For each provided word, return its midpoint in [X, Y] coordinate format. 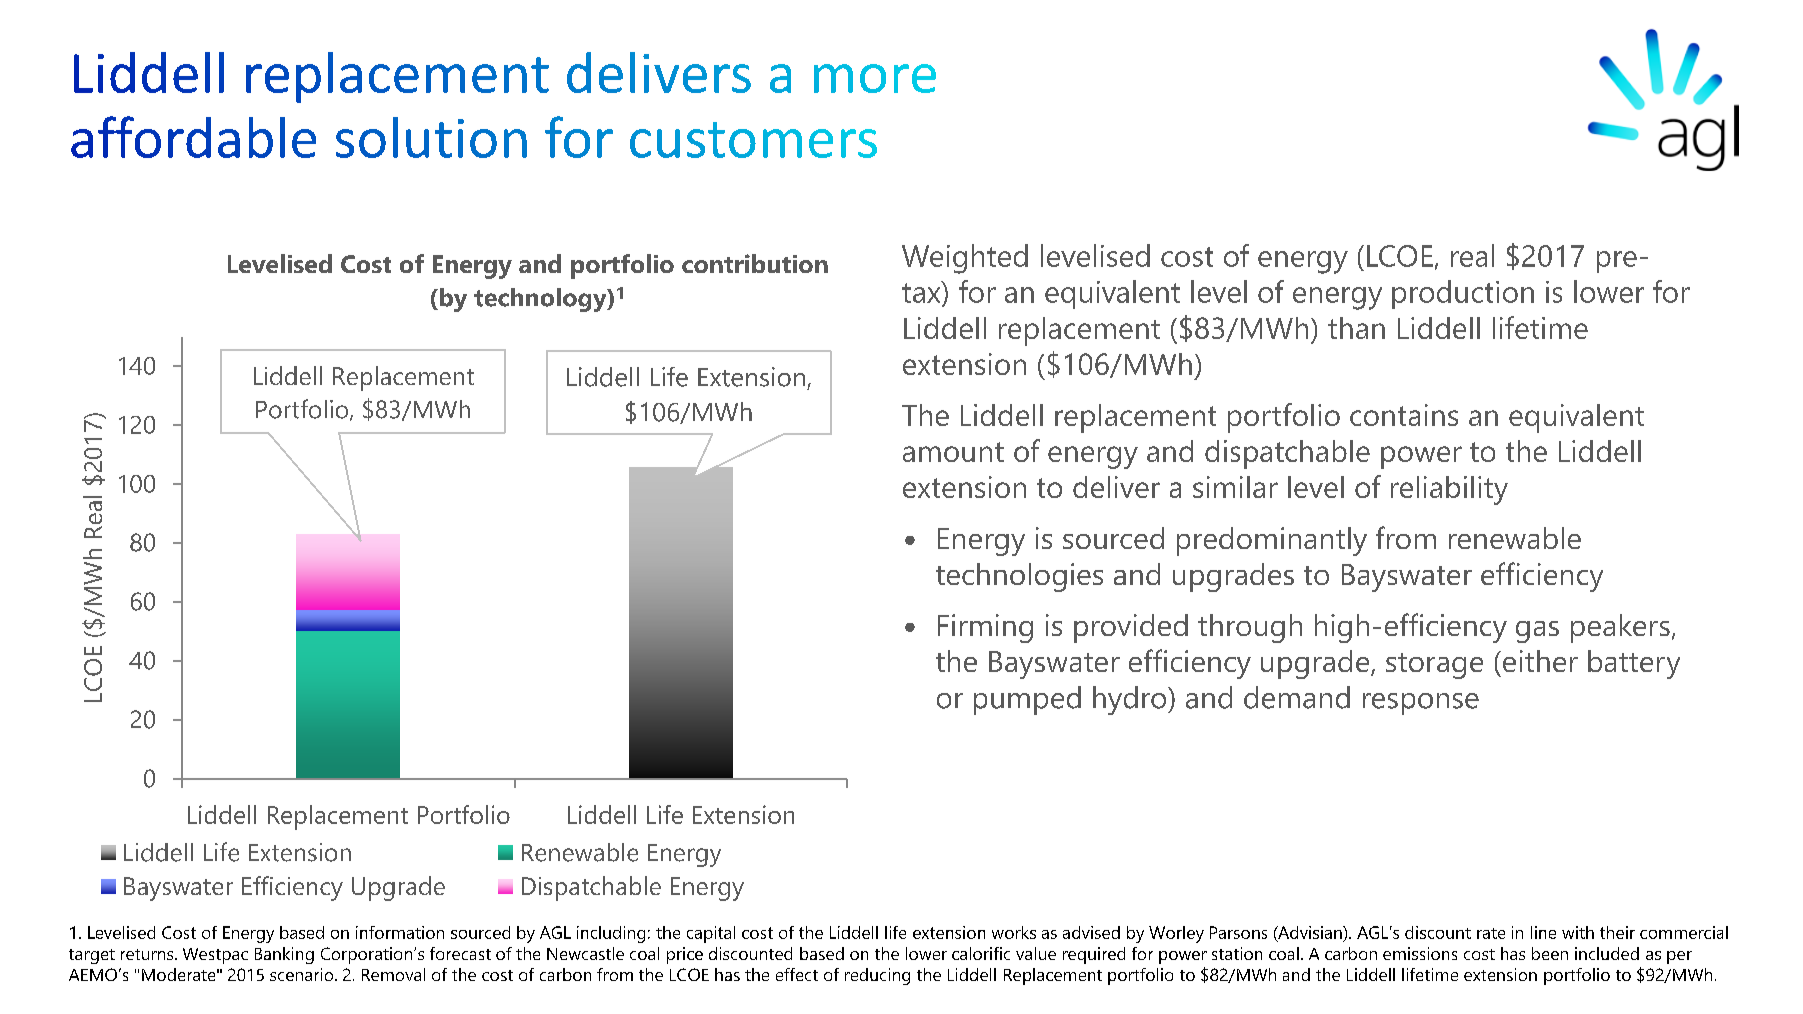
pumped [1027, 700]
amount [953, 452]
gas [1537, 632]
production [1463, 294]
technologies [1019, 577]
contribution [755, 263]
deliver [1116, 487]
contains [1404, 415]
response [1421, 704]
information [400, 932]
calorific [981, 953]
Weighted [965, 259]
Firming [985, 628]
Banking [284, 955]
